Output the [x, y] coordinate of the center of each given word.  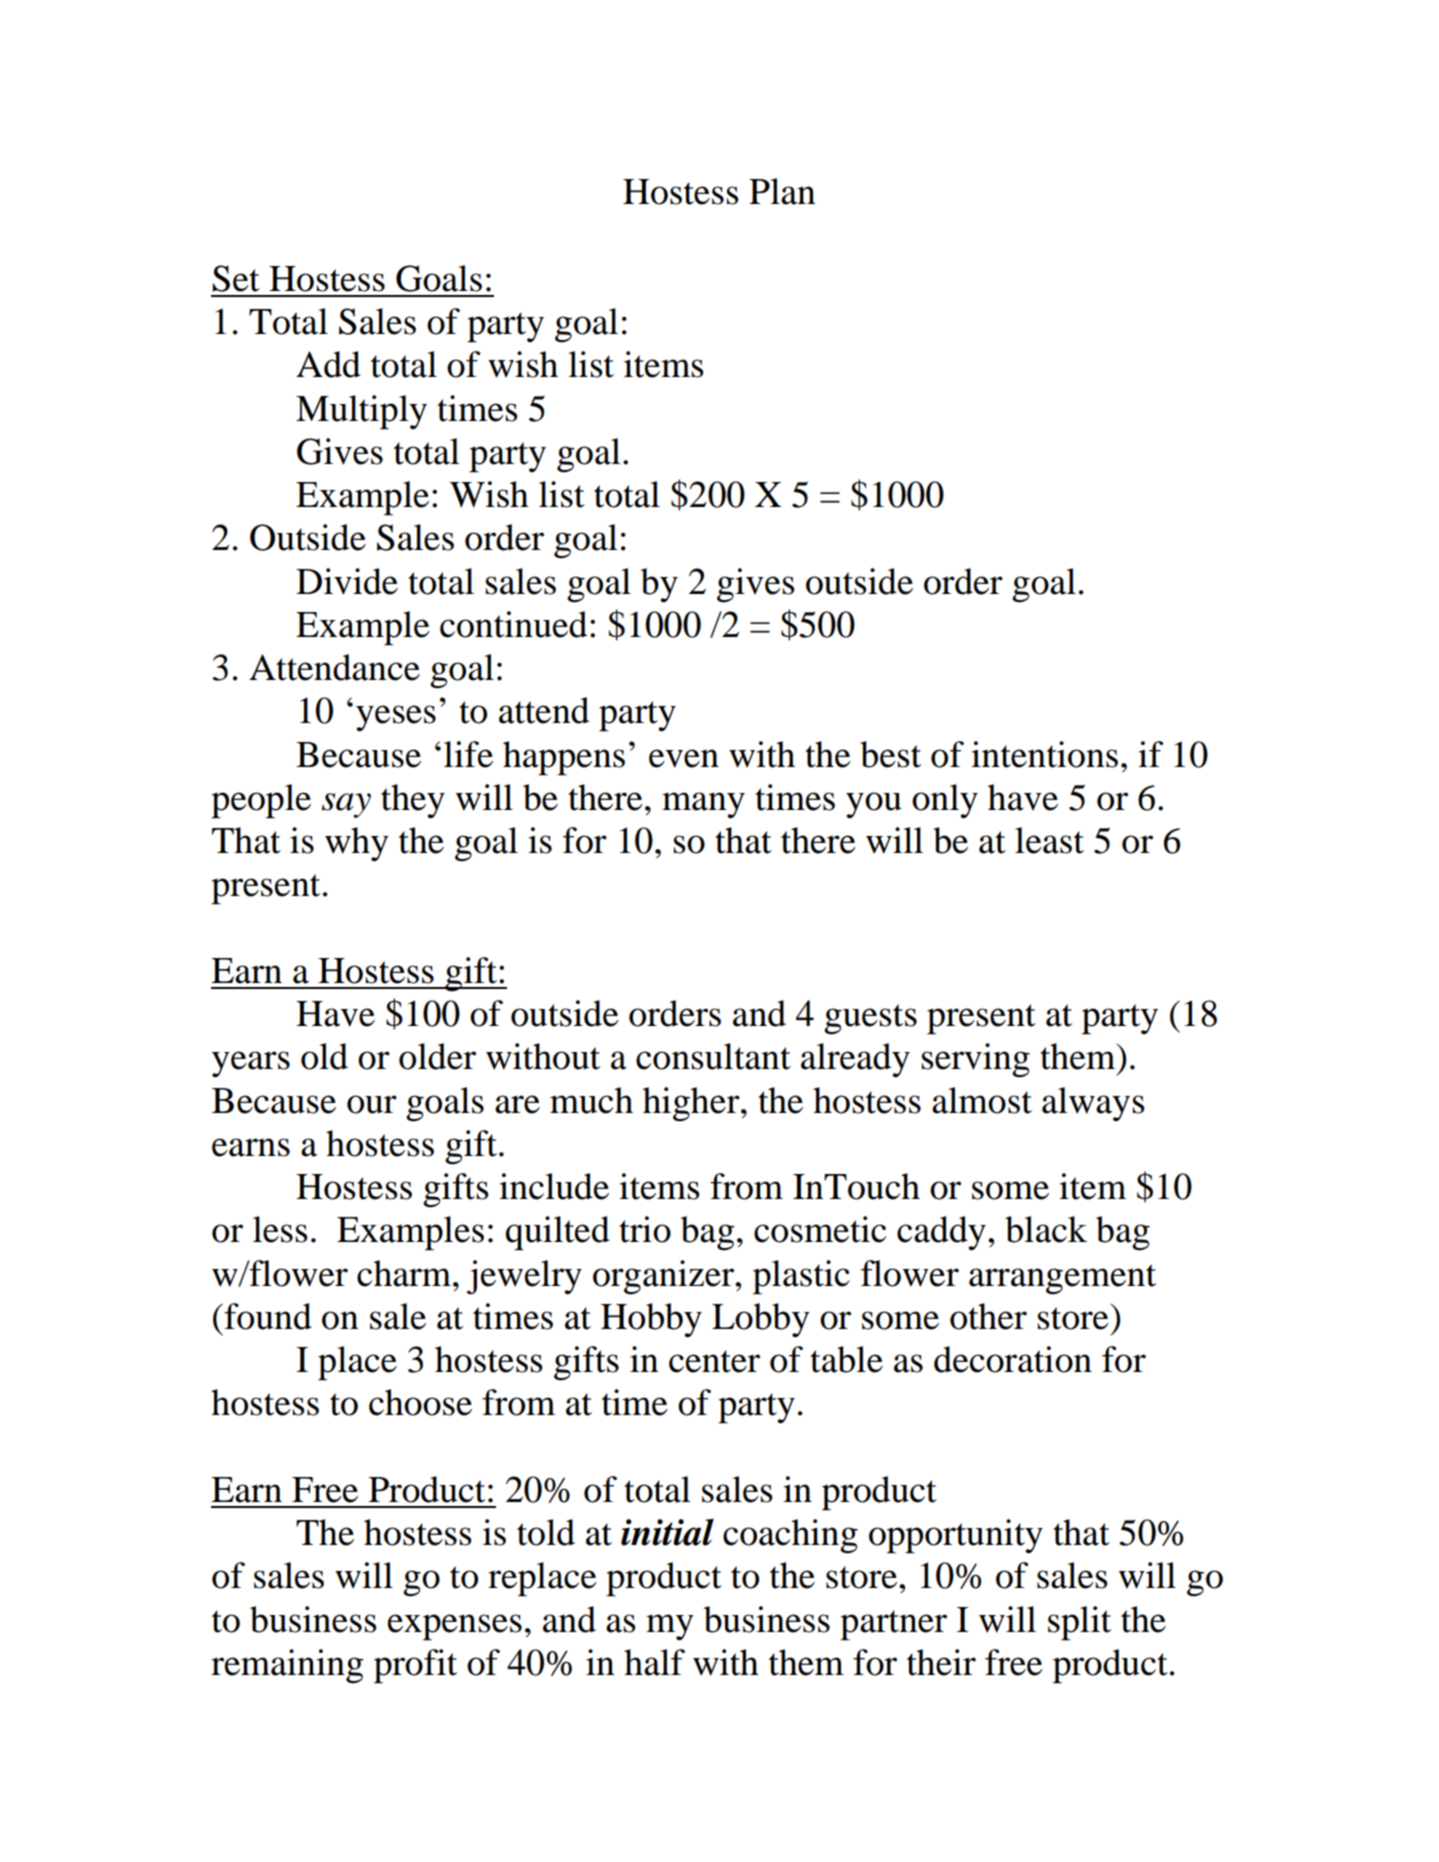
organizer [665, 1277]
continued [513, 624]
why [357, 844]
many [703, 805]
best [890, 754]
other [988, 1316]
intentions [1044, 754]
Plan [782, 191]
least [1049, 840]
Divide [347, 581]
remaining [287, 1666]
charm [404, 1273]
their [941, 1662]
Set [236, 278]
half [654, 1662]
